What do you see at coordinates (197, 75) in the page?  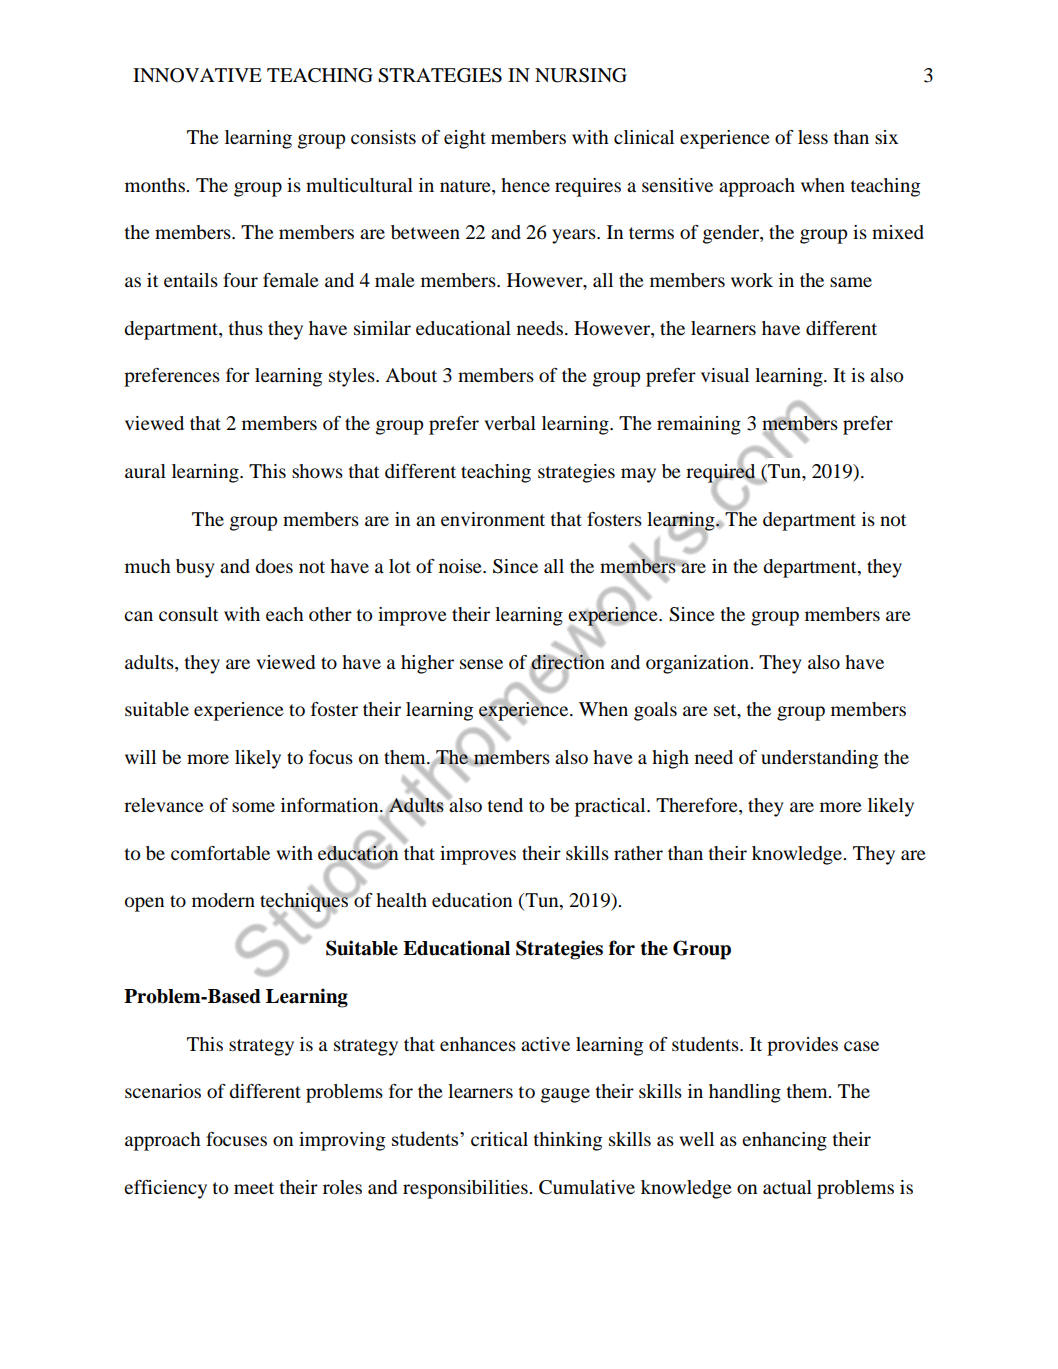 I see `INNOVATIVE` at bounding box center [197, 75].
